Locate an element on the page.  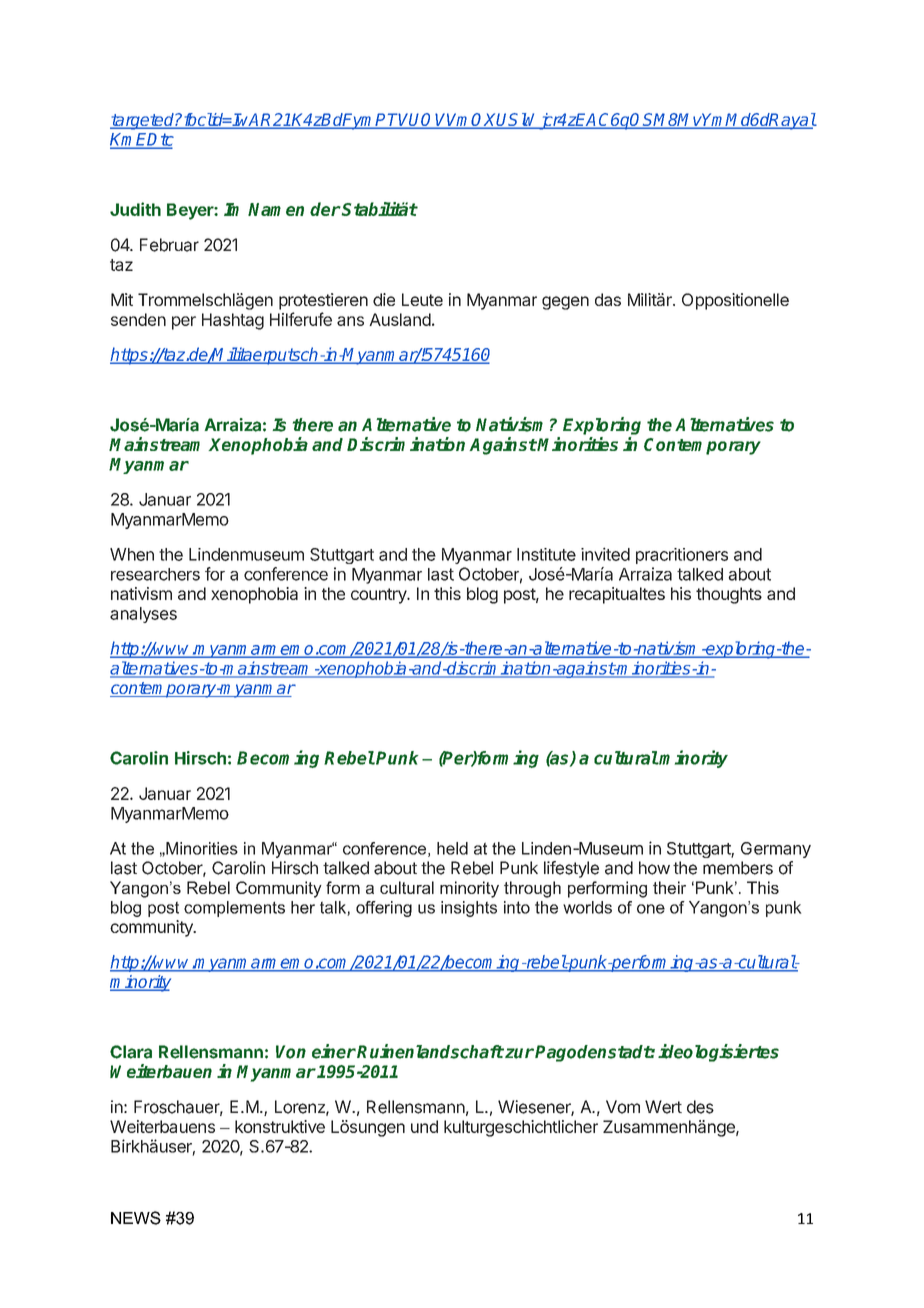
NEWS is located at coordinates (136, 1218).
